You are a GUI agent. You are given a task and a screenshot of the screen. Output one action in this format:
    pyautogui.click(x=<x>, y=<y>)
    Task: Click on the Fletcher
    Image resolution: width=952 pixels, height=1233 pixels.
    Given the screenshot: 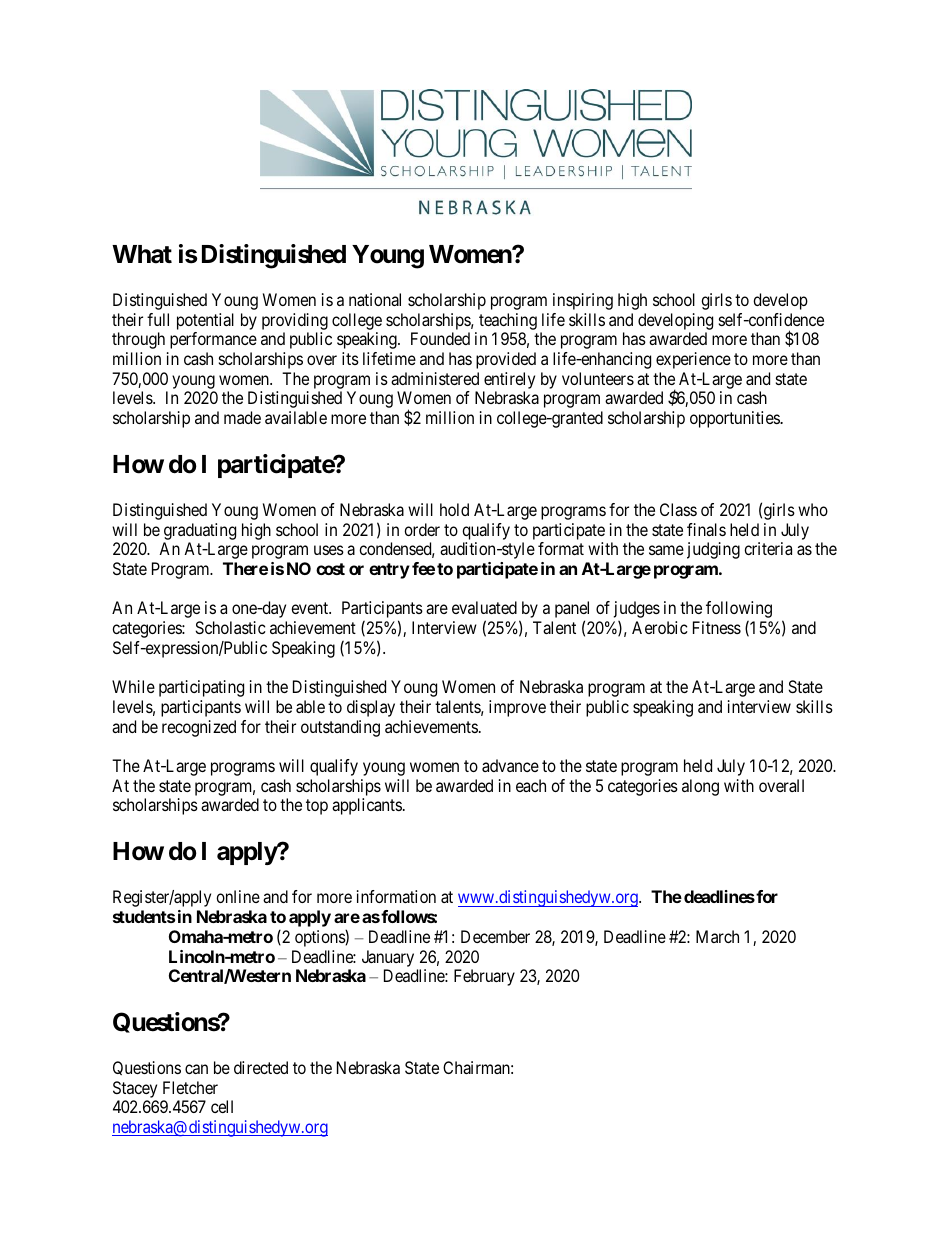 What is the action you would take?
    pyautogui.click(x=190, y=1087)
